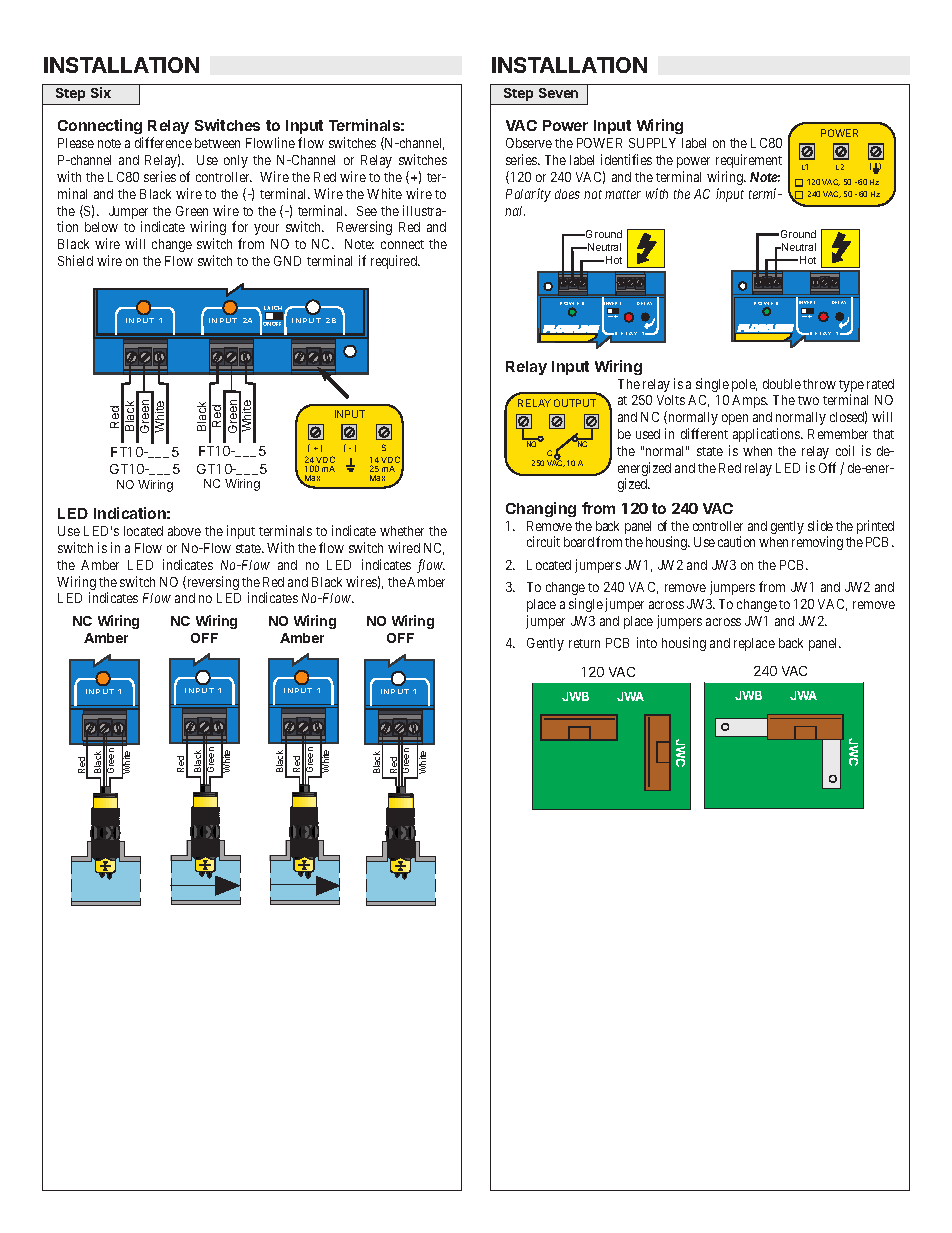 This screenshot has width=952, height=1233. I want to click on Shield, so click(75, 260).
